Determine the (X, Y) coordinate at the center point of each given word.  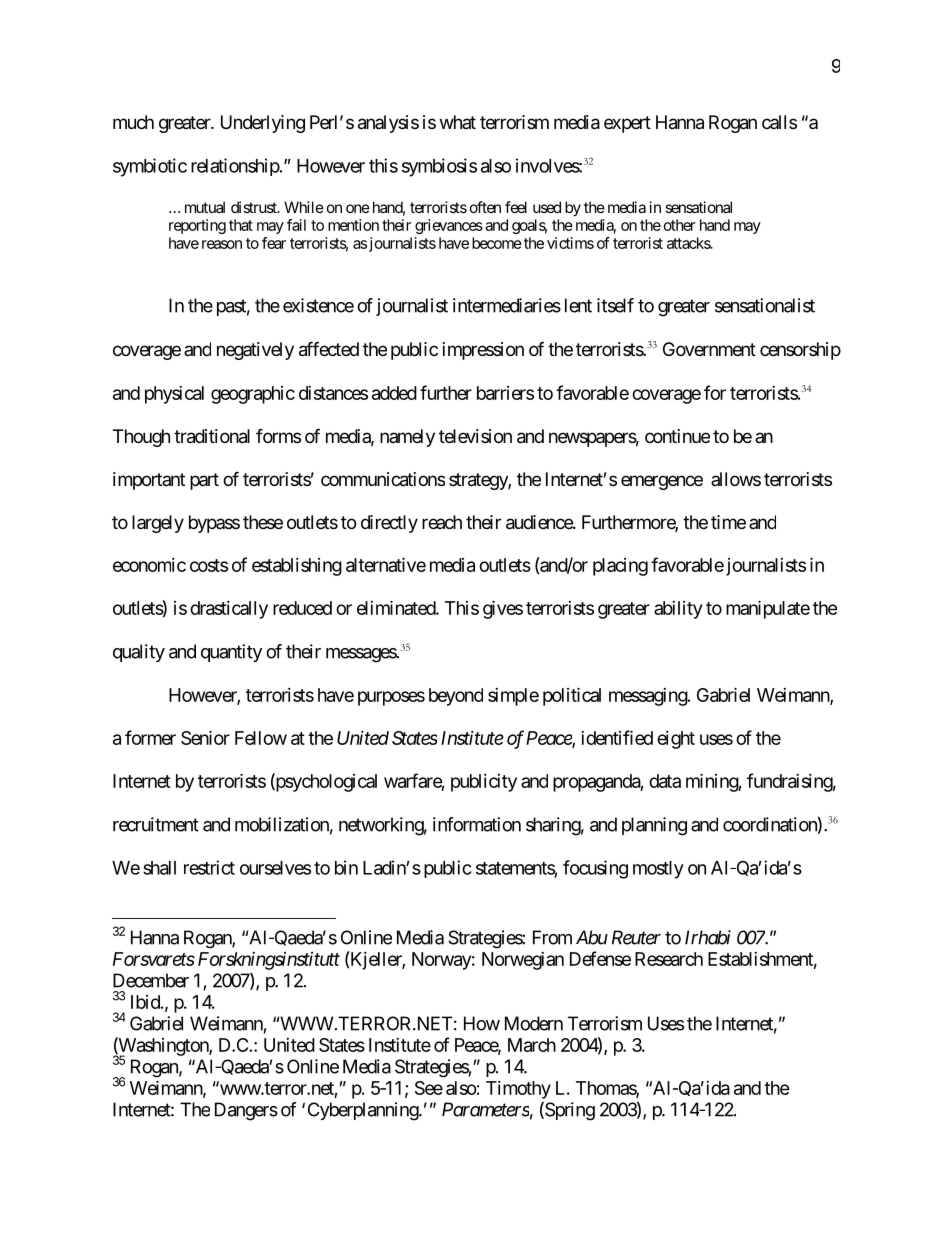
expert (627, 124)
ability (678, 610)
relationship (235, 167)
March (532, 1045)
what (458, 122)
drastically (229, 610)
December (151, 980)
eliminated (397, 607)
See (429, 1088)
